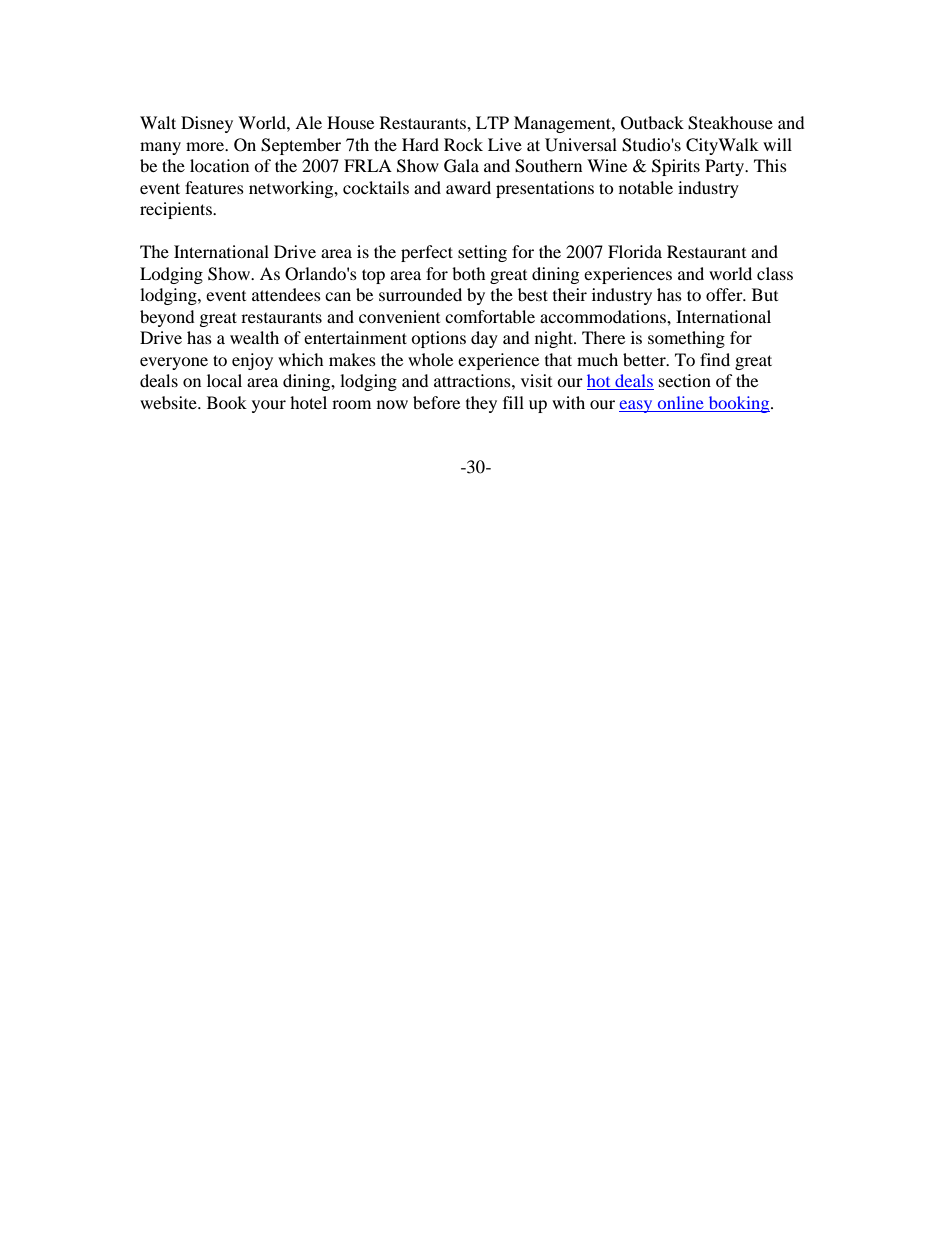  Describe the element at coordinates (469, 273) in the screenshot. I see `both` at that location.
